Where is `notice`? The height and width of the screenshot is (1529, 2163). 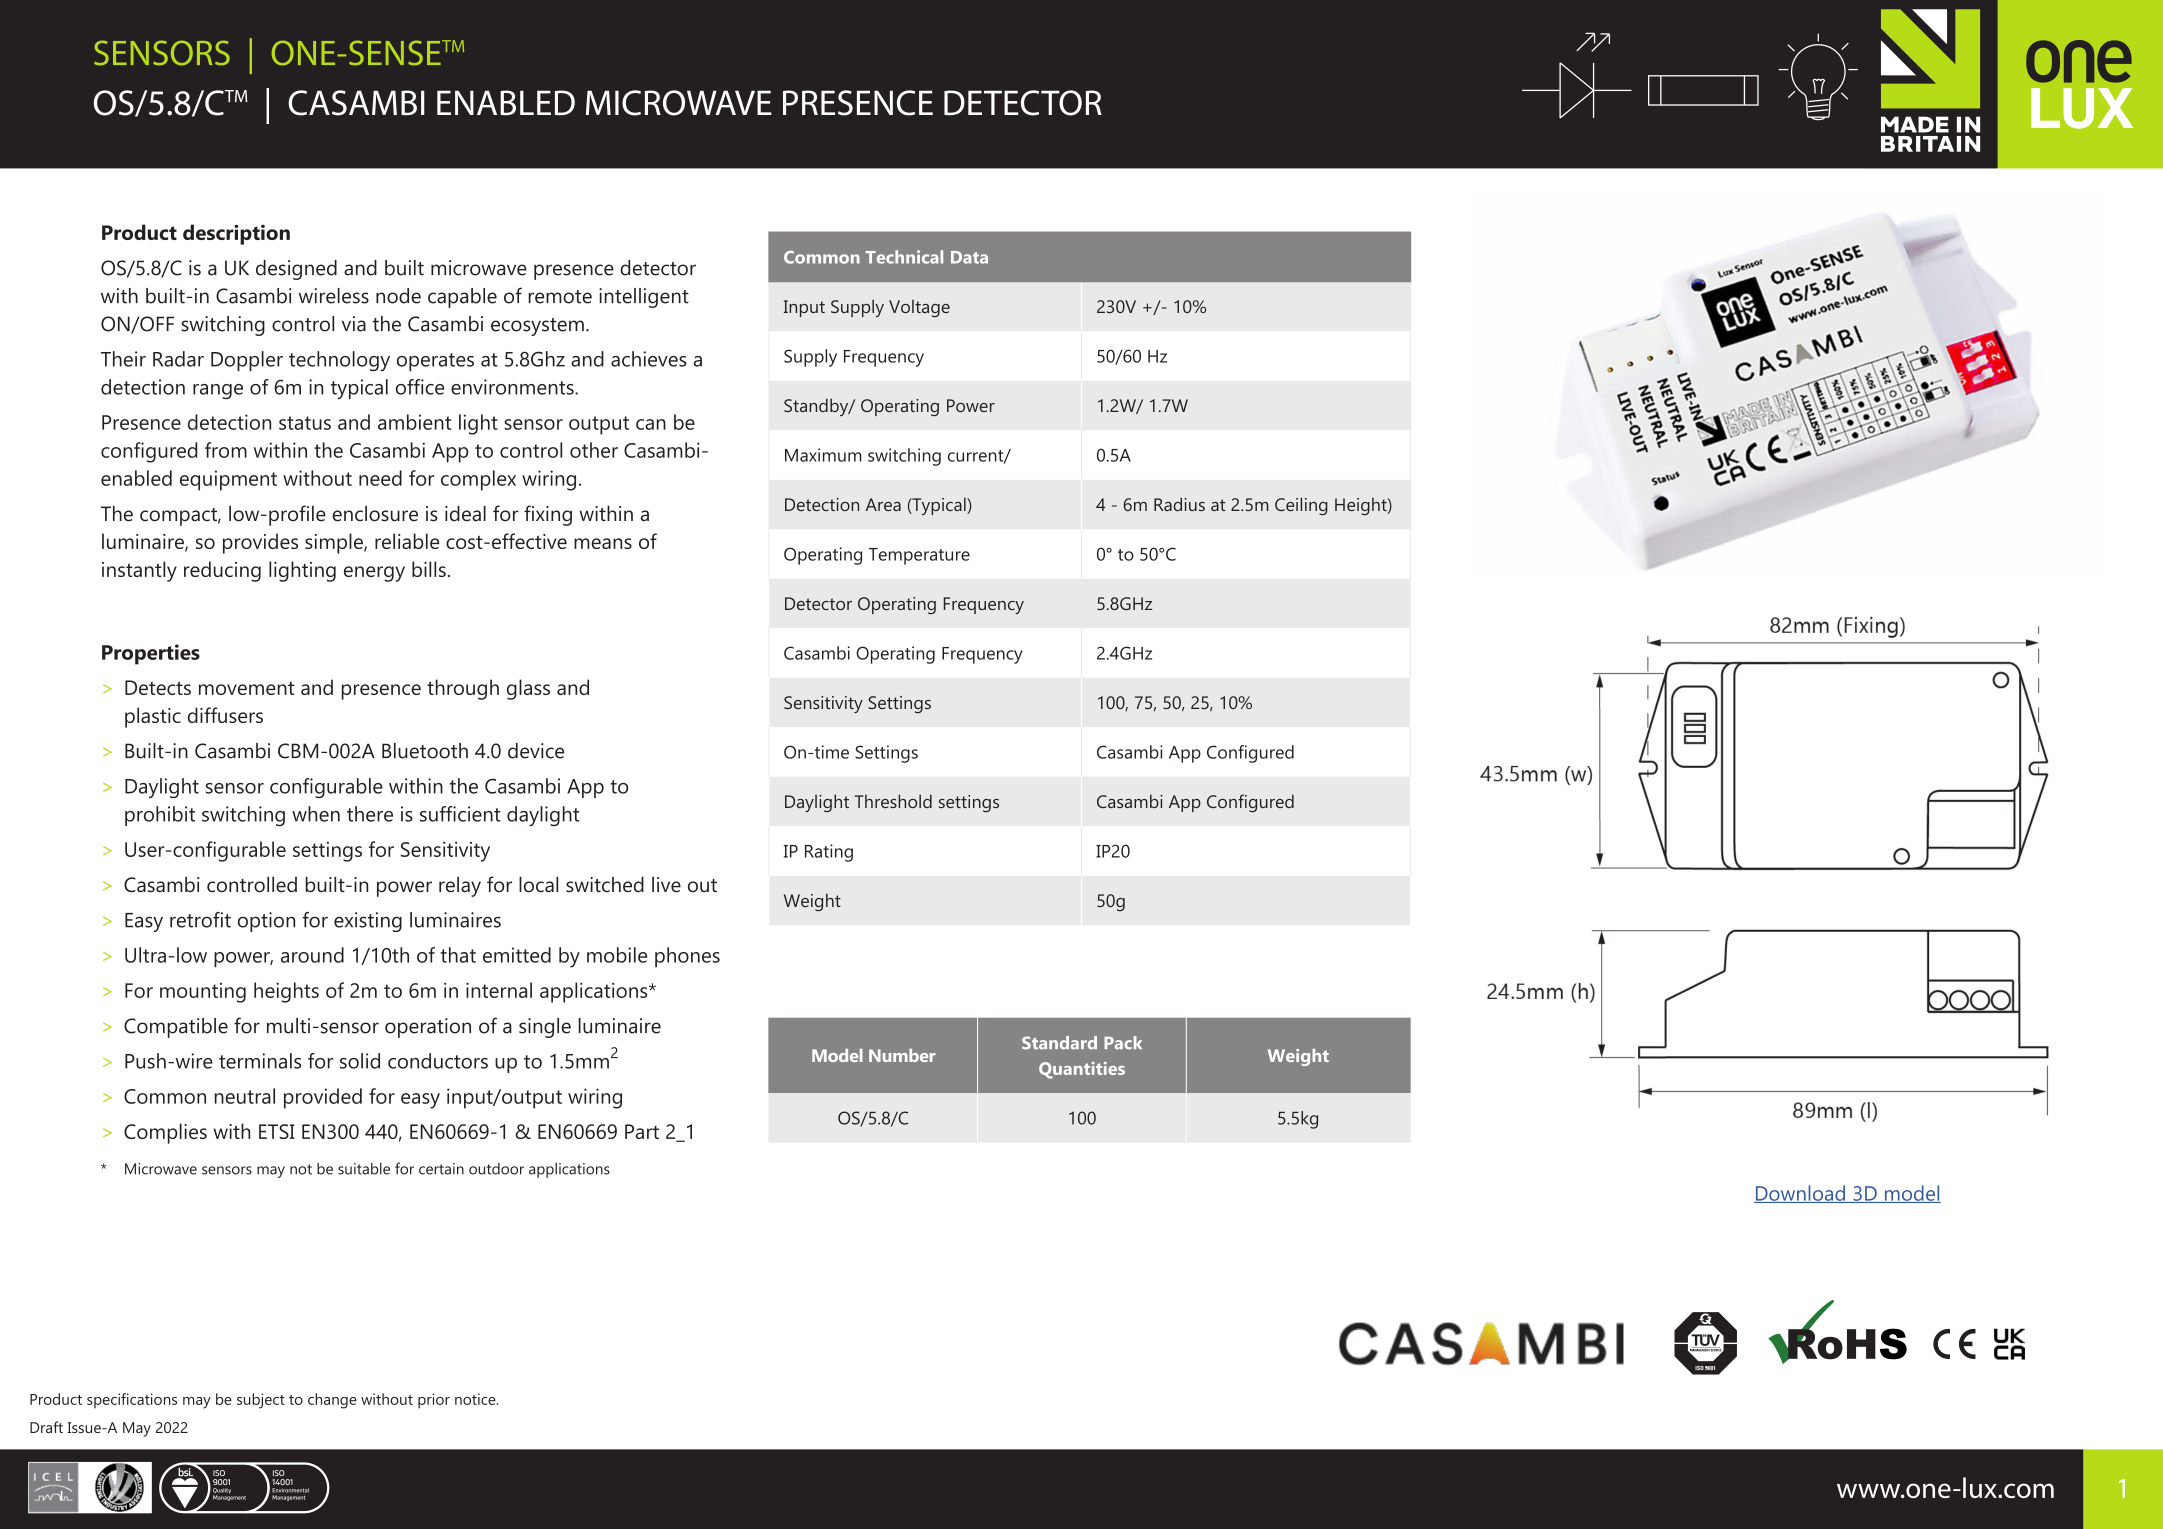
notice is located at coordinates (476, 1399).
